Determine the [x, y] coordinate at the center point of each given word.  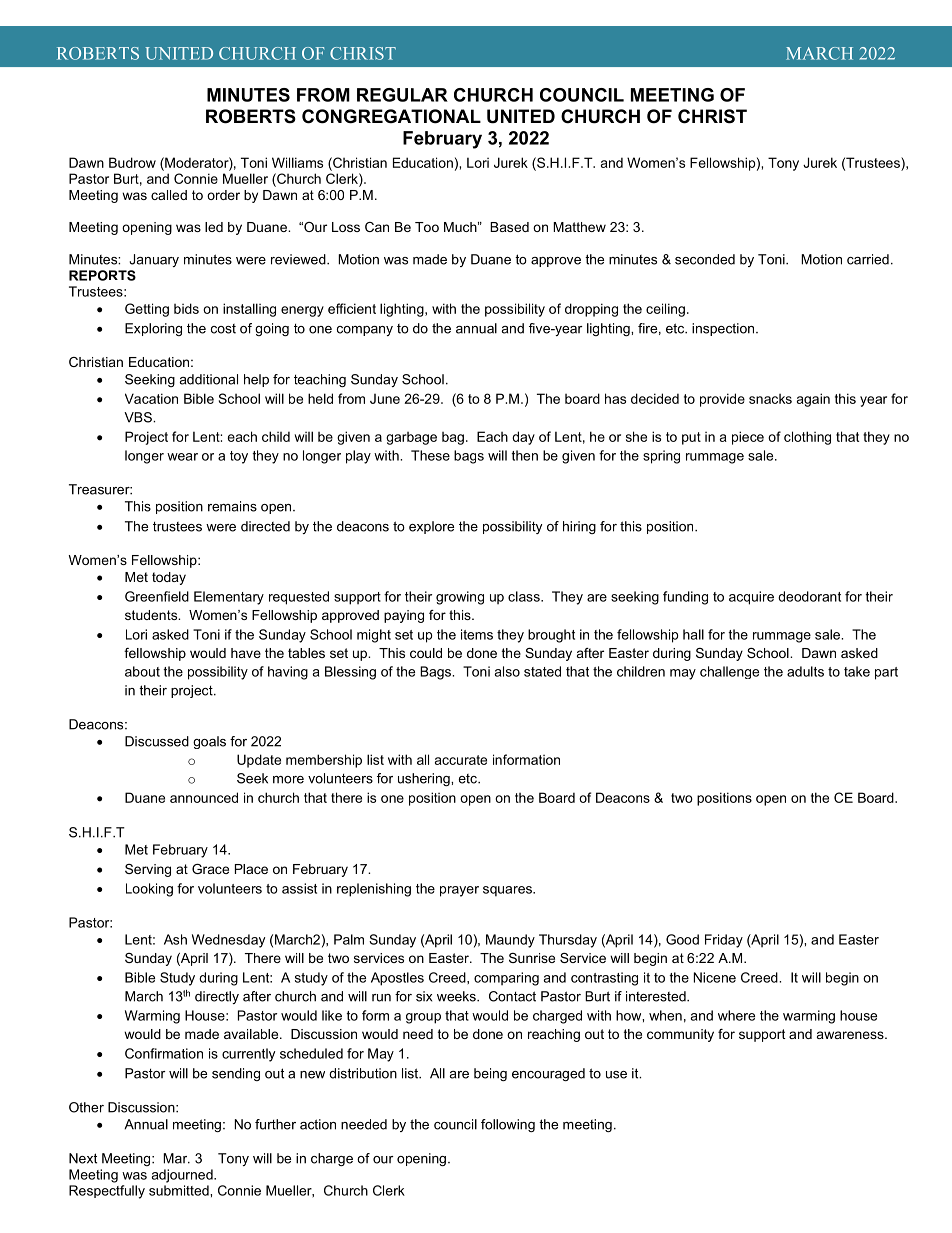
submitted [180, 1190]
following [508, 1125]
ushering [425, 779]
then [524, 455]
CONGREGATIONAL [391, 116]
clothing [807, 438]
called [169, 195]
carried [868, 259]
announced [204, 797]
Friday [724, 941]
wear [182, 457]
